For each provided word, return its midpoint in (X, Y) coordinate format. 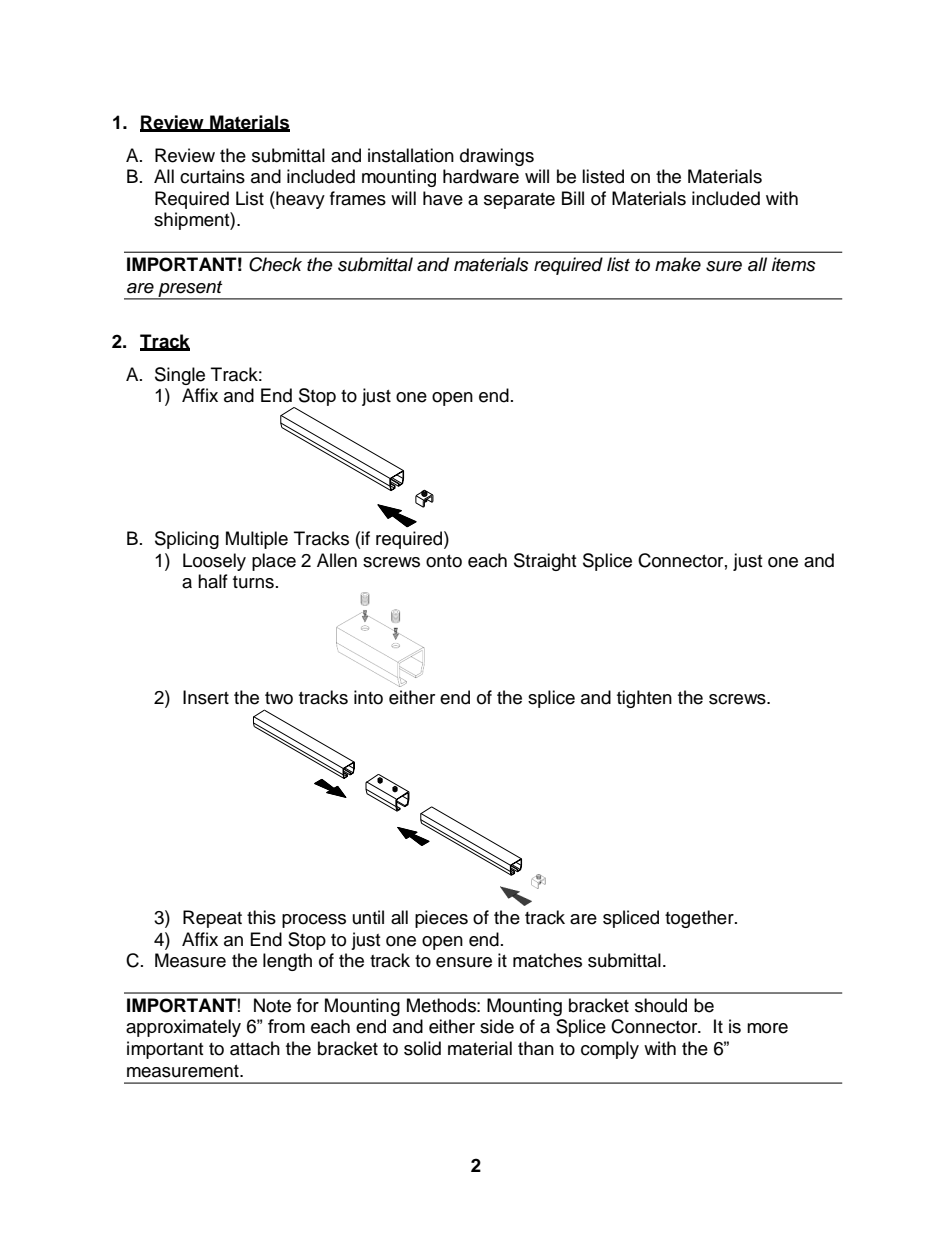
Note (272, 1005)
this (261, 917)
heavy (299, 200)
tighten (644, 699)
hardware (481, 176)
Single (180, 376)
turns (253, 582)
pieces (441, 919)
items (794, 264)
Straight (545, 562)
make (678, 264)
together (700, 919)
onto (444, 561)
